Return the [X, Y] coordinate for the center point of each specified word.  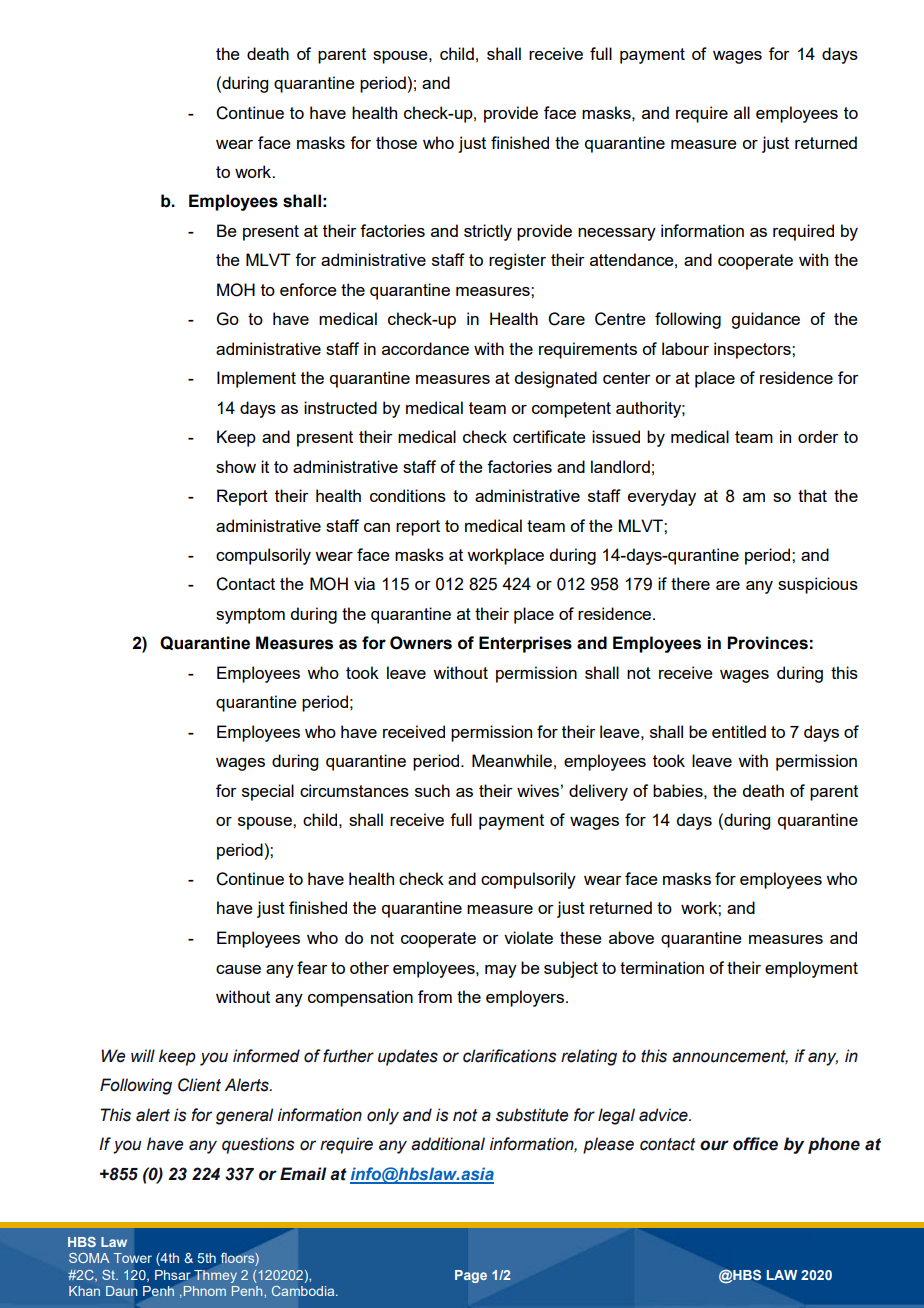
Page [471, 1276]
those [396, 142]
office [755, 1144]
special [268, 792]
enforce [308, 289]
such [432, 790]
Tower [133, 1258]
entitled [739, 731]
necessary [617, 234]
